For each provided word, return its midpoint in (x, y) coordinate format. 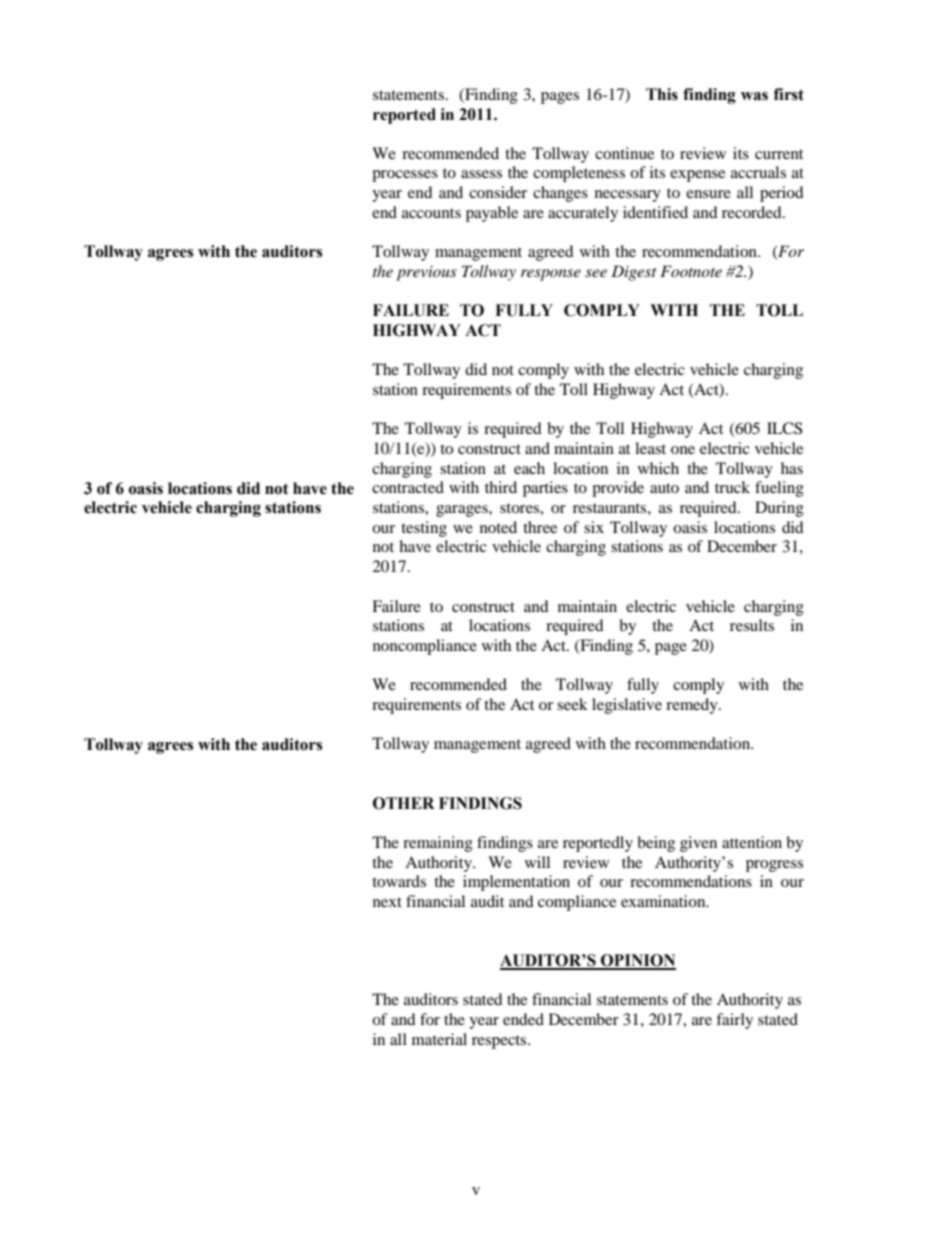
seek (572, 704)
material (439, 1039)
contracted (408, 487)
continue (624, 153)
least (650, 448)
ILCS (784, 428)
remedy (693, 706)
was (754, 96)
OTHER (404, 803)
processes (405, 176)
